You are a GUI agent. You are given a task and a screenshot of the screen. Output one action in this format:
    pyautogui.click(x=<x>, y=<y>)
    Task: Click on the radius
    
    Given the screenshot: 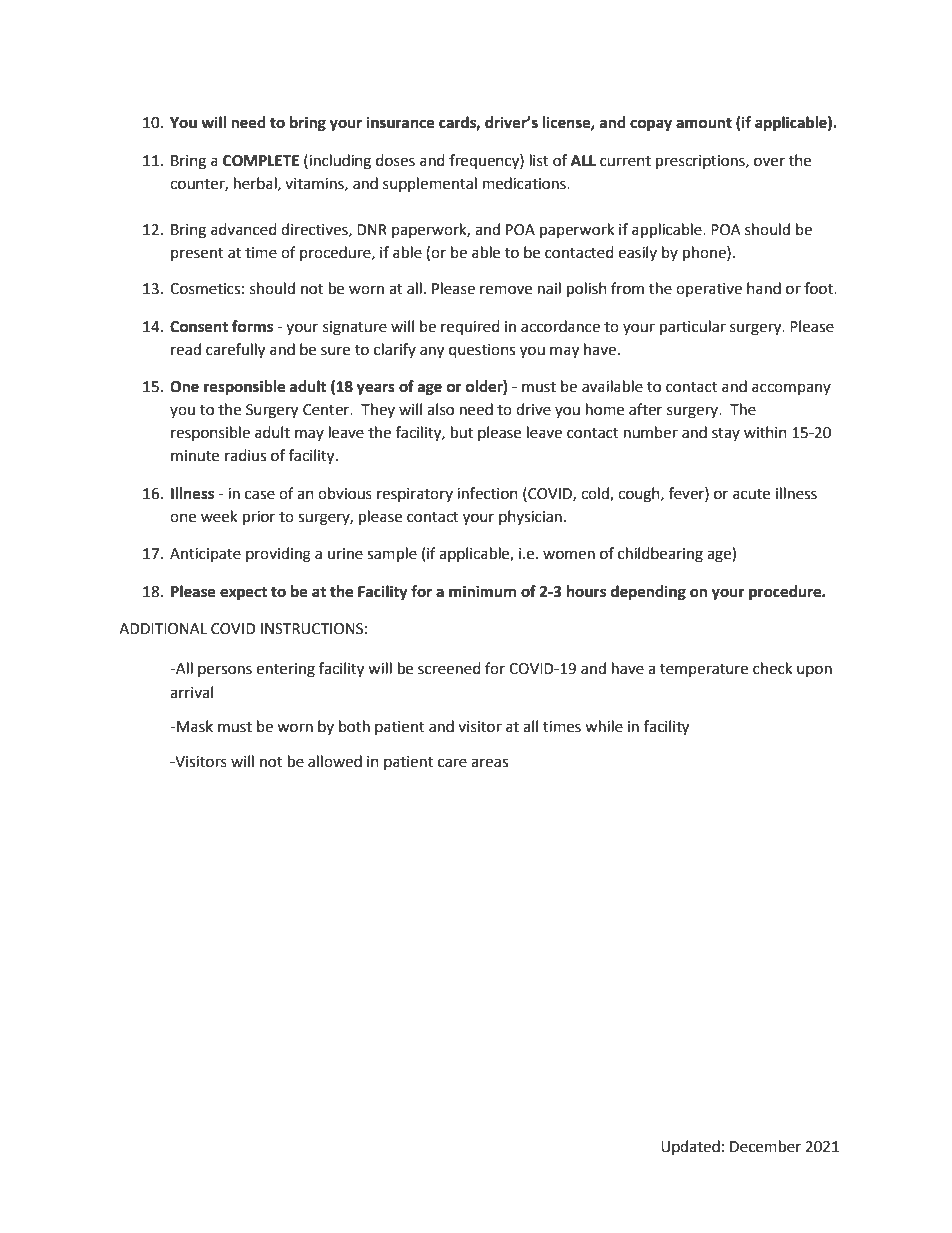 What is the action you would take?
    pyautogui.click(x=245, y=455)
